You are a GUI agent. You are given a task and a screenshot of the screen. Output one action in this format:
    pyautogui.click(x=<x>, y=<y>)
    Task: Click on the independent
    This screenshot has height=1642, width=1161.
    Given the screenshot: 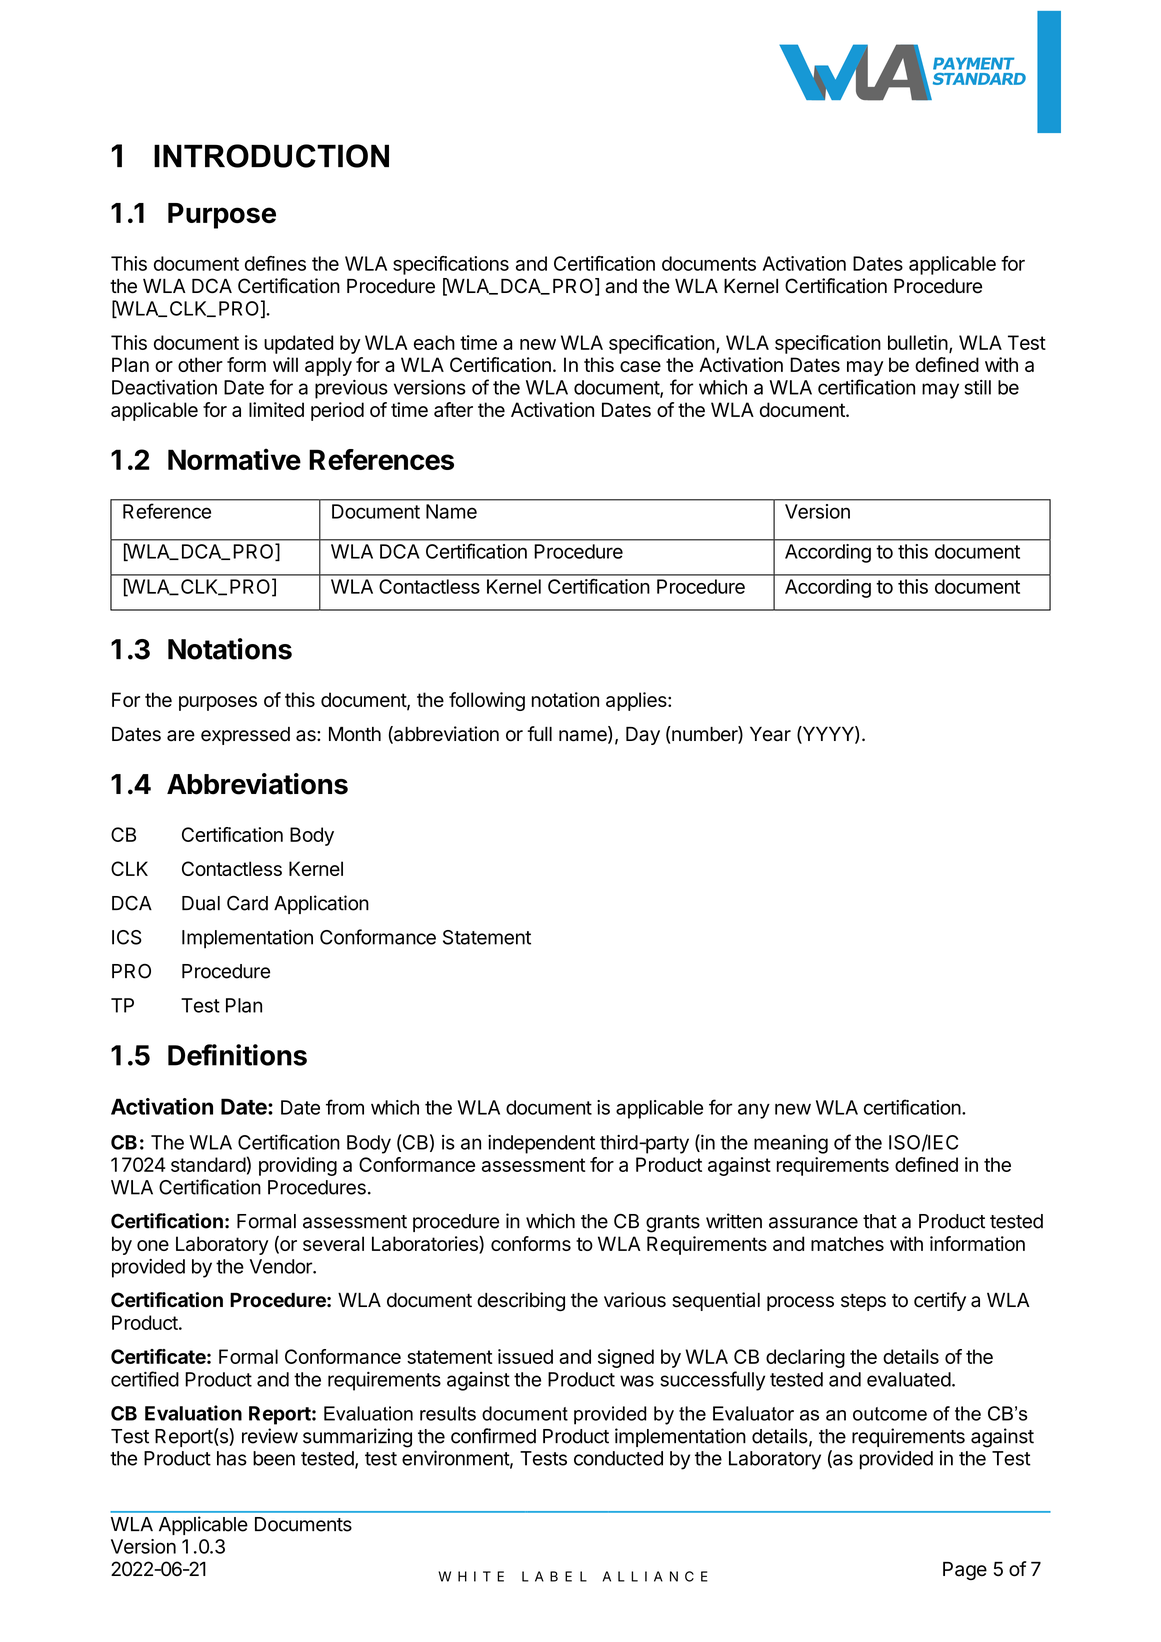 What is the action you would take?
    pyautogui.click(x=541, y=1144)
